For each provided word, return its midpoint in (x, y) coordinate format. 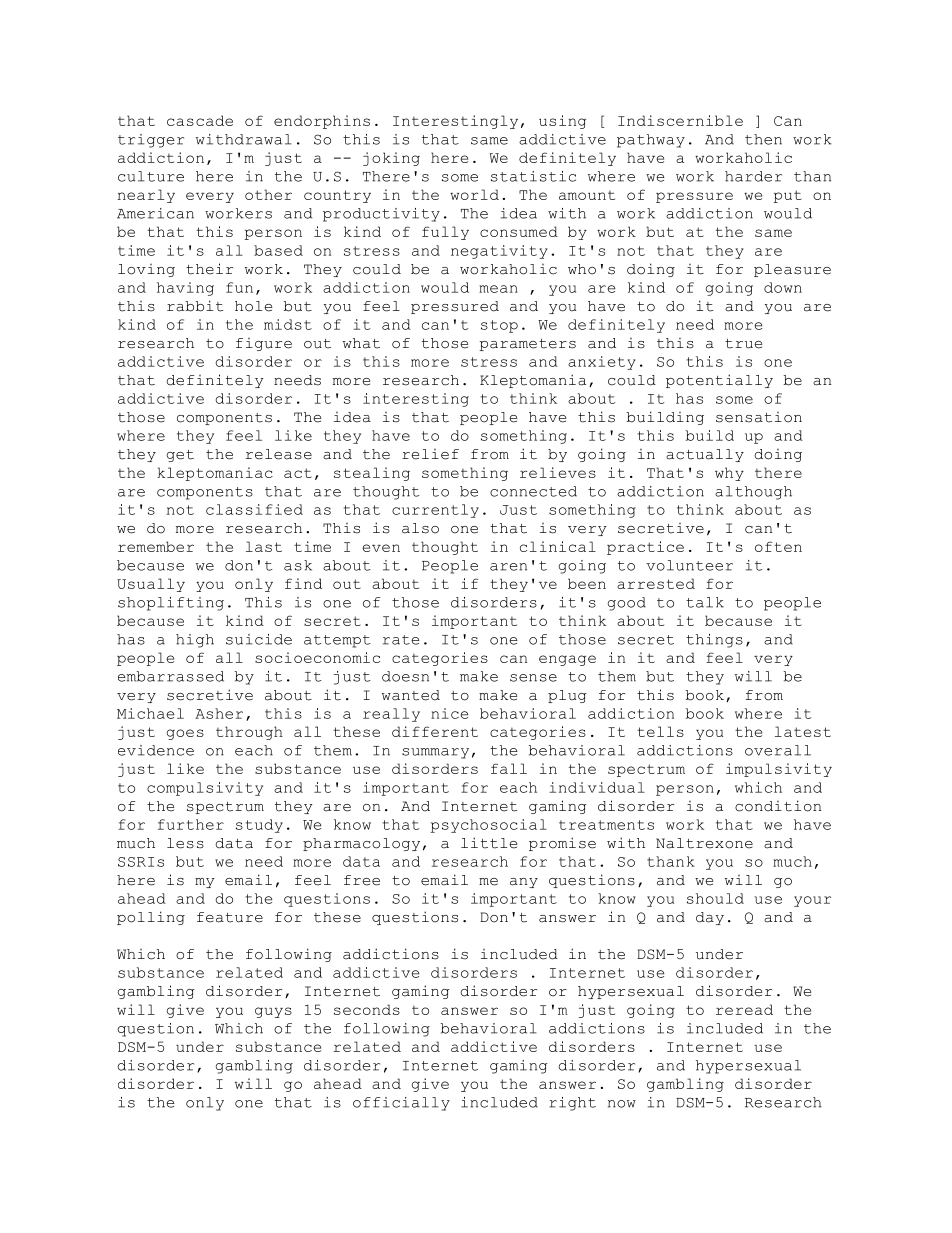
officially (401, 1104)
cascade (200, 120)
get (180, 456)
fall (509, 768)
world (474, 194)
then (763, 139)
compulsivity (205, 789)
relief (430, 454)
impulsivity (779, 770)
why (729, 474)
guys (273, 1012)
